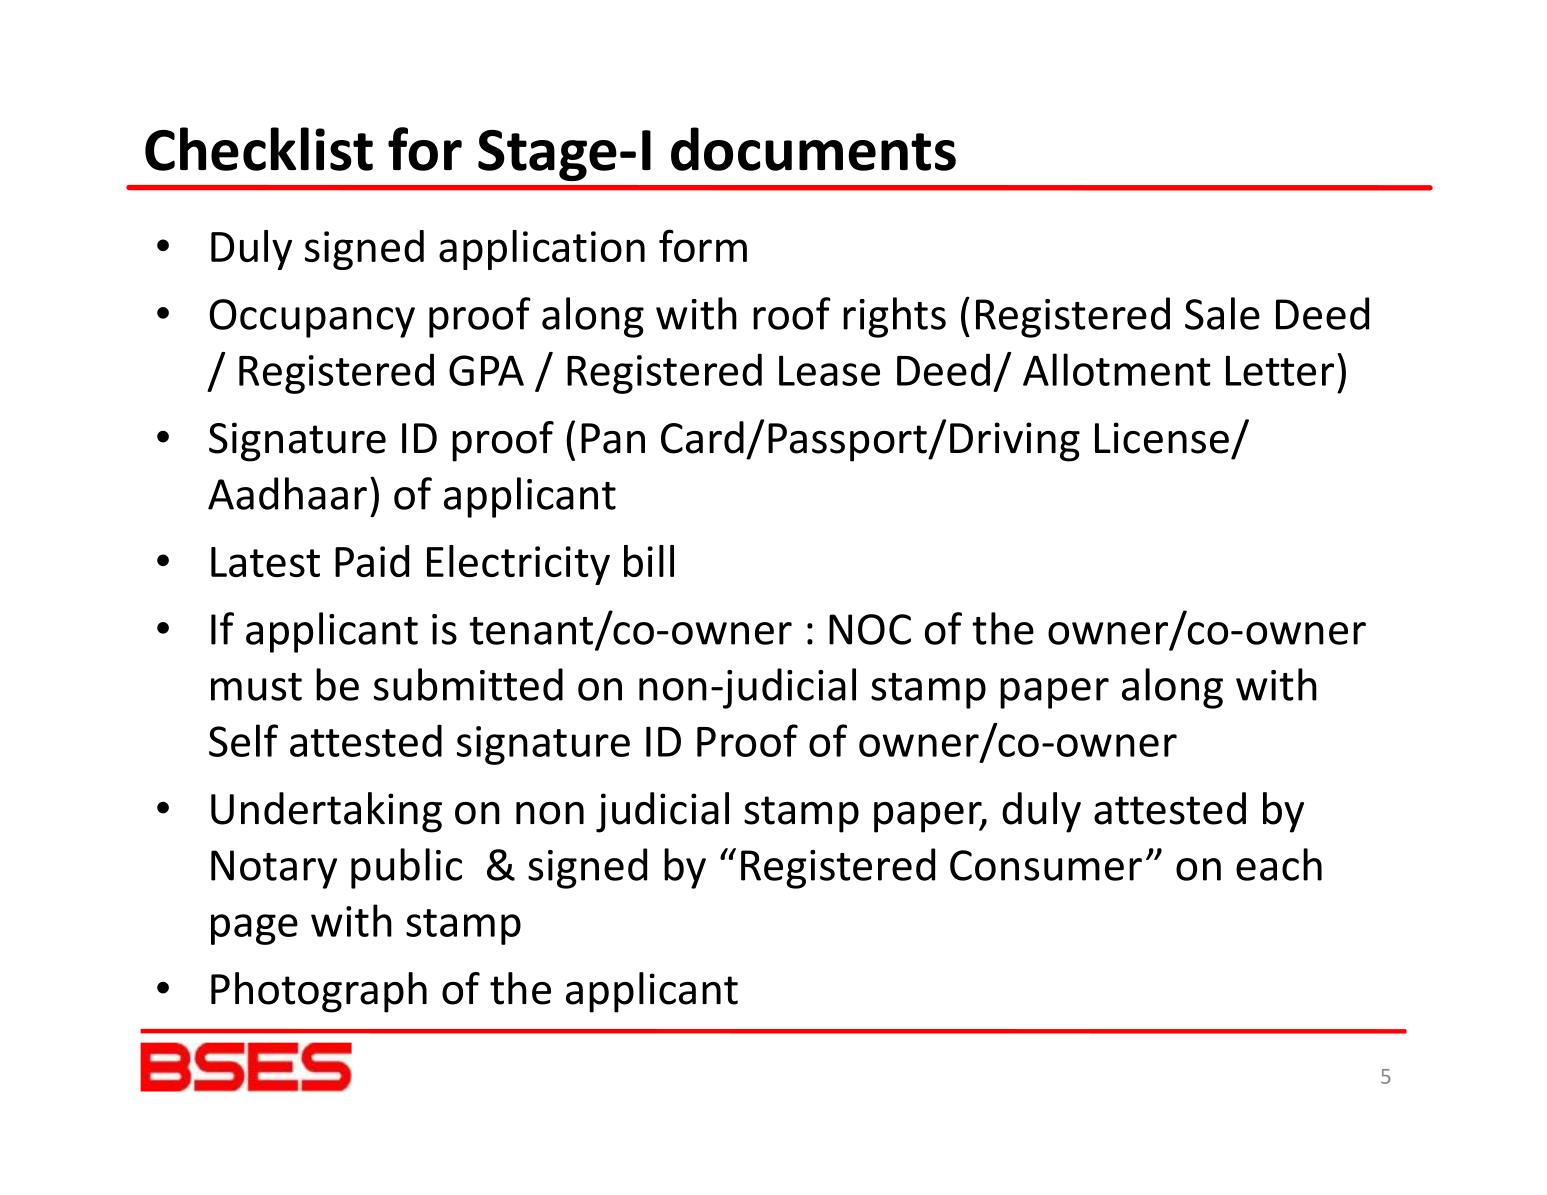  I want to click on bill, so click(649, 561).
